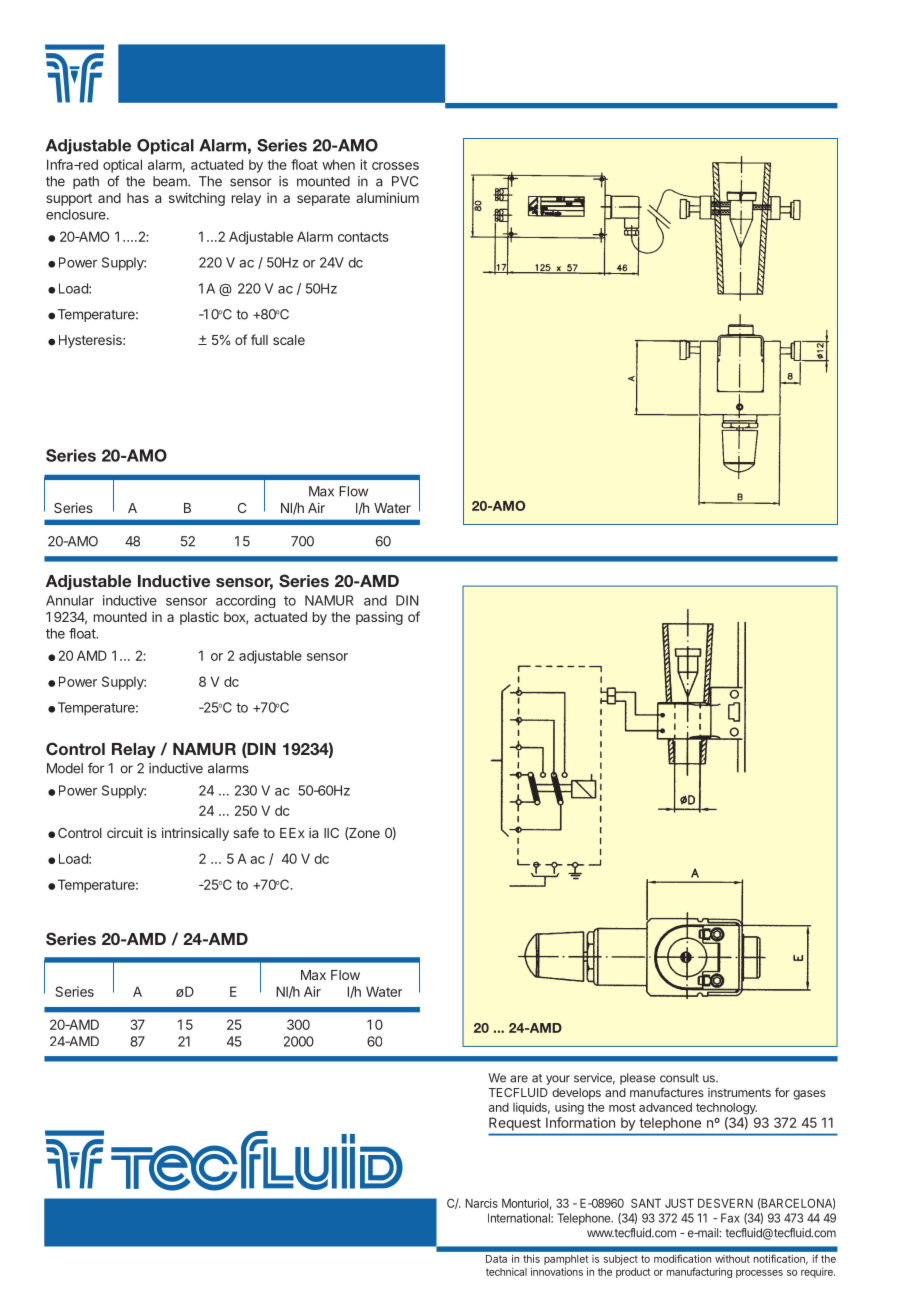 The height and width of the screenshot is (1308, 924). I want to click on technical, so click(506, 1272).
